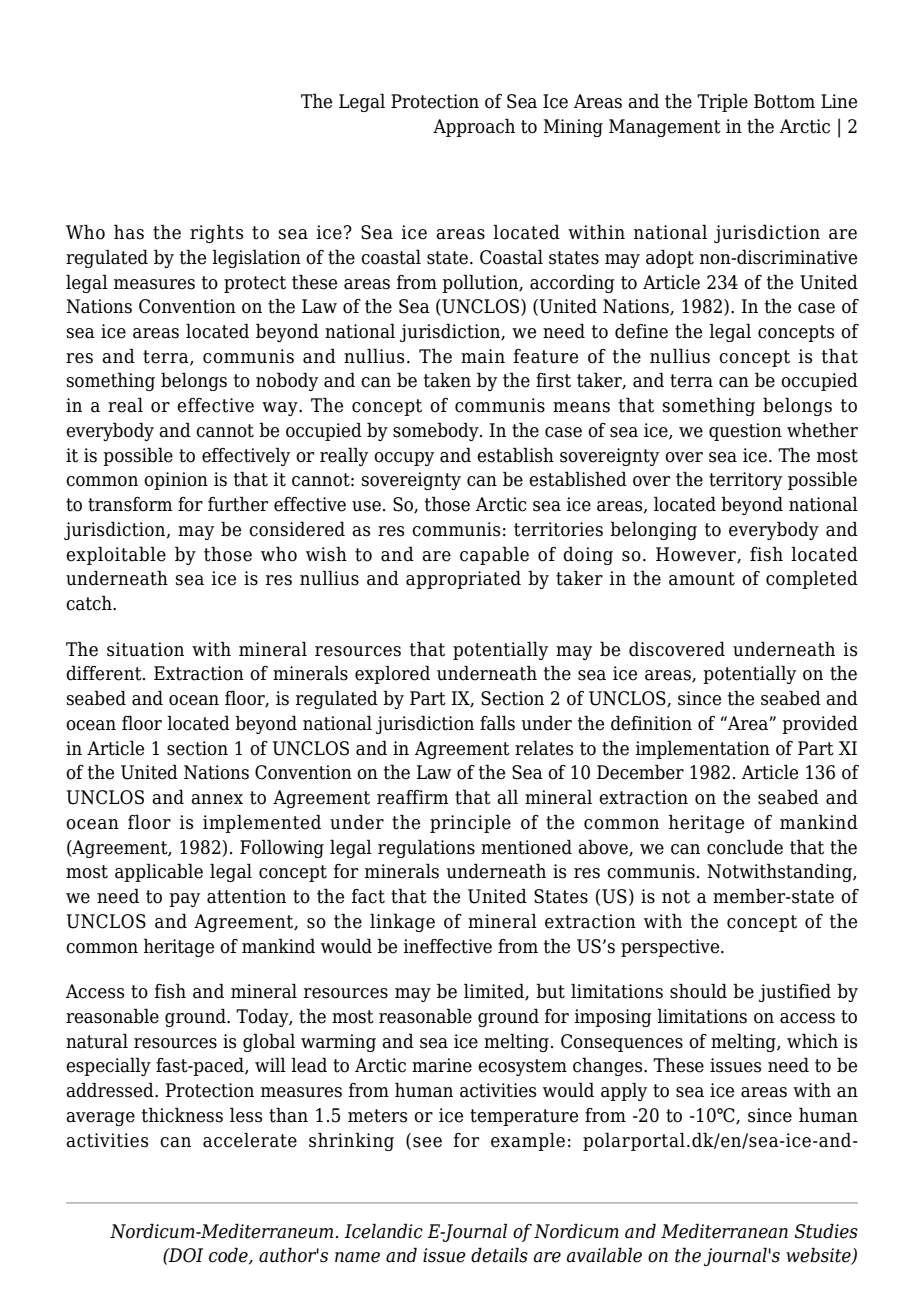 The height and width of the screenshot is (1308, 924). Describe the element at coordinates (474, 127) in the screenshot. I see `Approach` at that location.
